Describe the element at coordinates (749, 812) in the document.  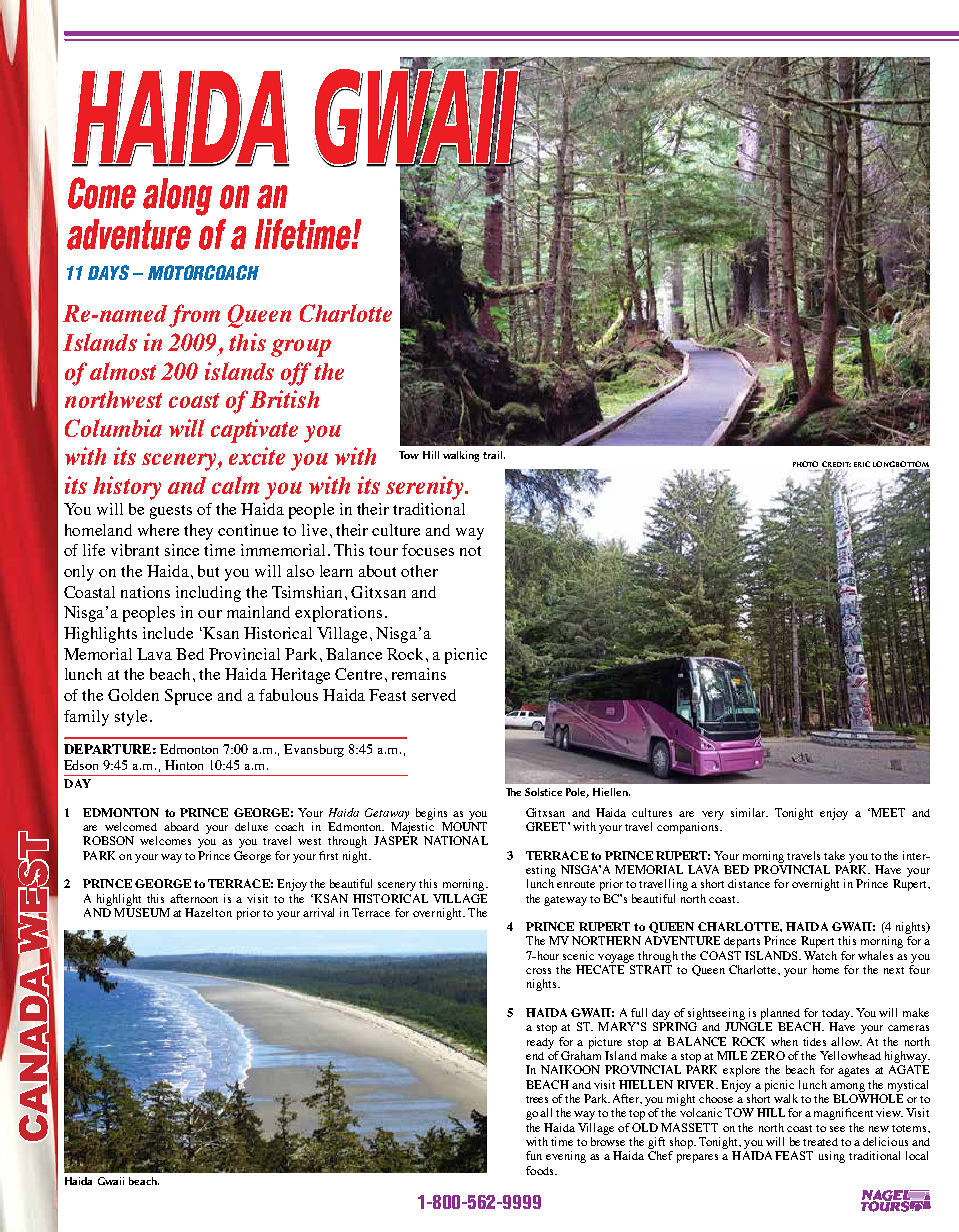
I see `similar` at that location.
